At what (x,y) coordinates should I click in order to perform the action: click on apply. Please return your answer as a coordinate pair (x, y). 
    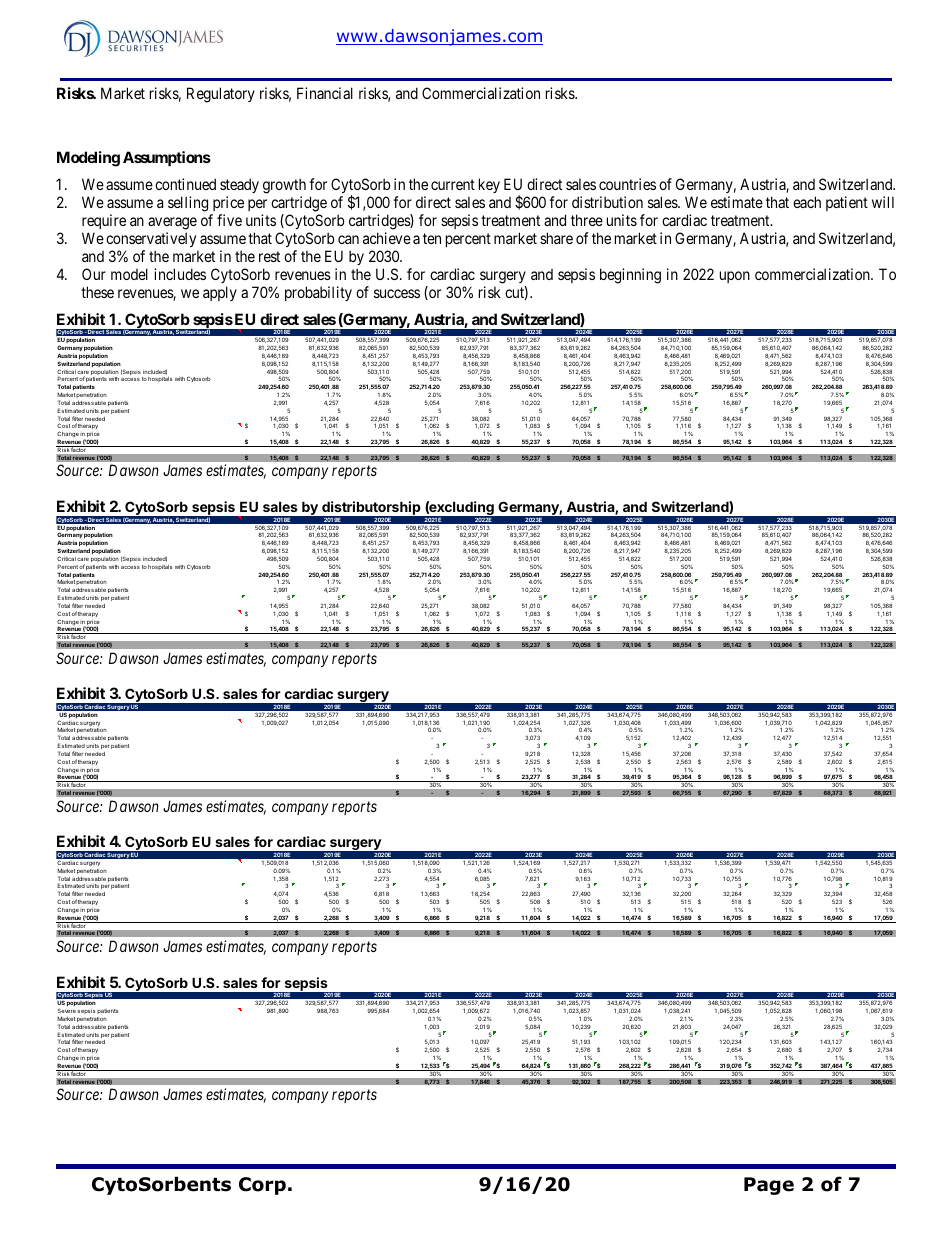
    Looking at the image, I should click on (220, 293).
